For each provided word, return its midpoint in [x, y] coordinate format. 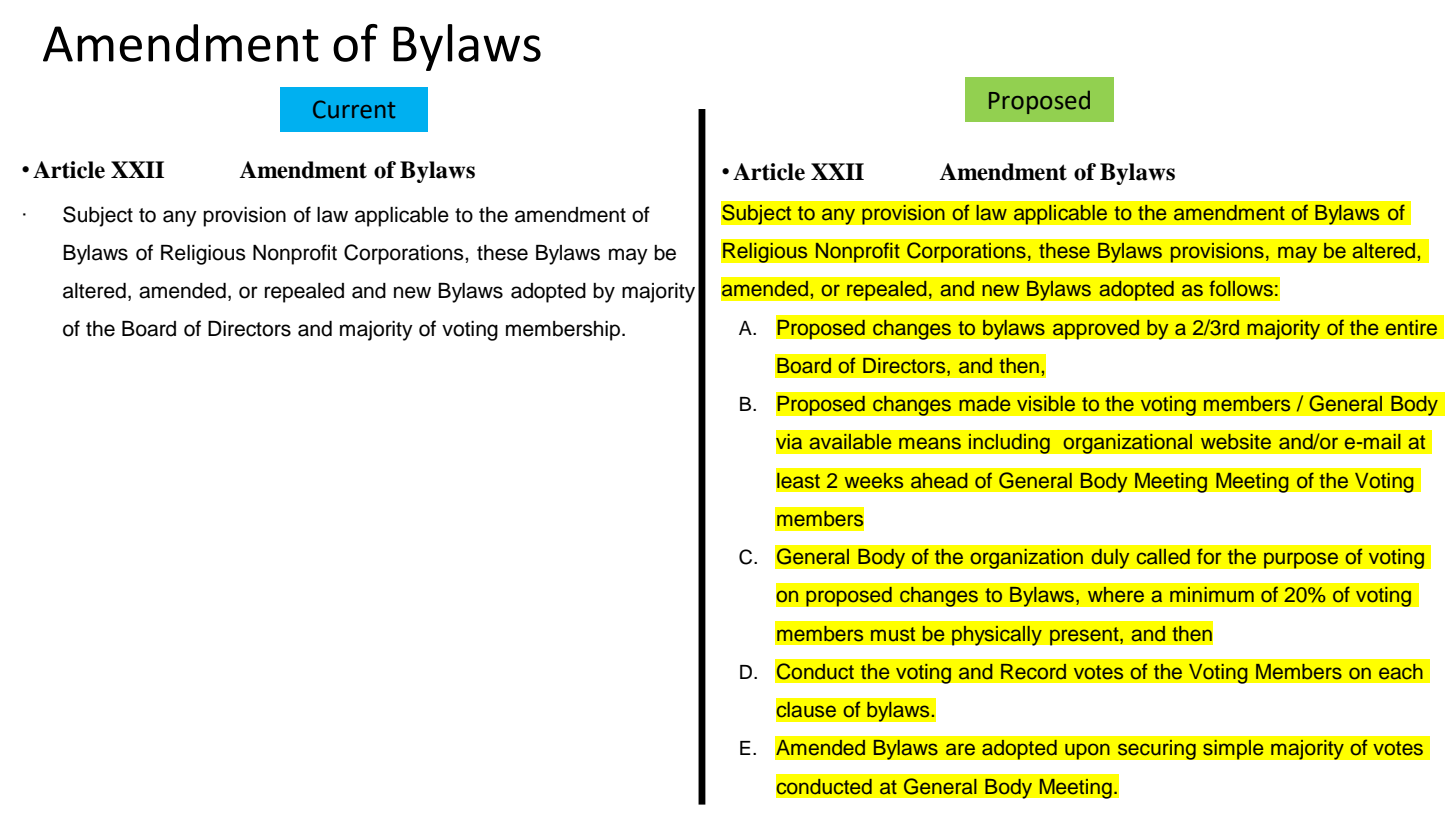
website [1236, 442]
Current [354, 109]
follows [1241, 288]
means [930, 443]
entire [1411, 328]
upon [1087, 751]
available [850, 442]
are [960, 749]
